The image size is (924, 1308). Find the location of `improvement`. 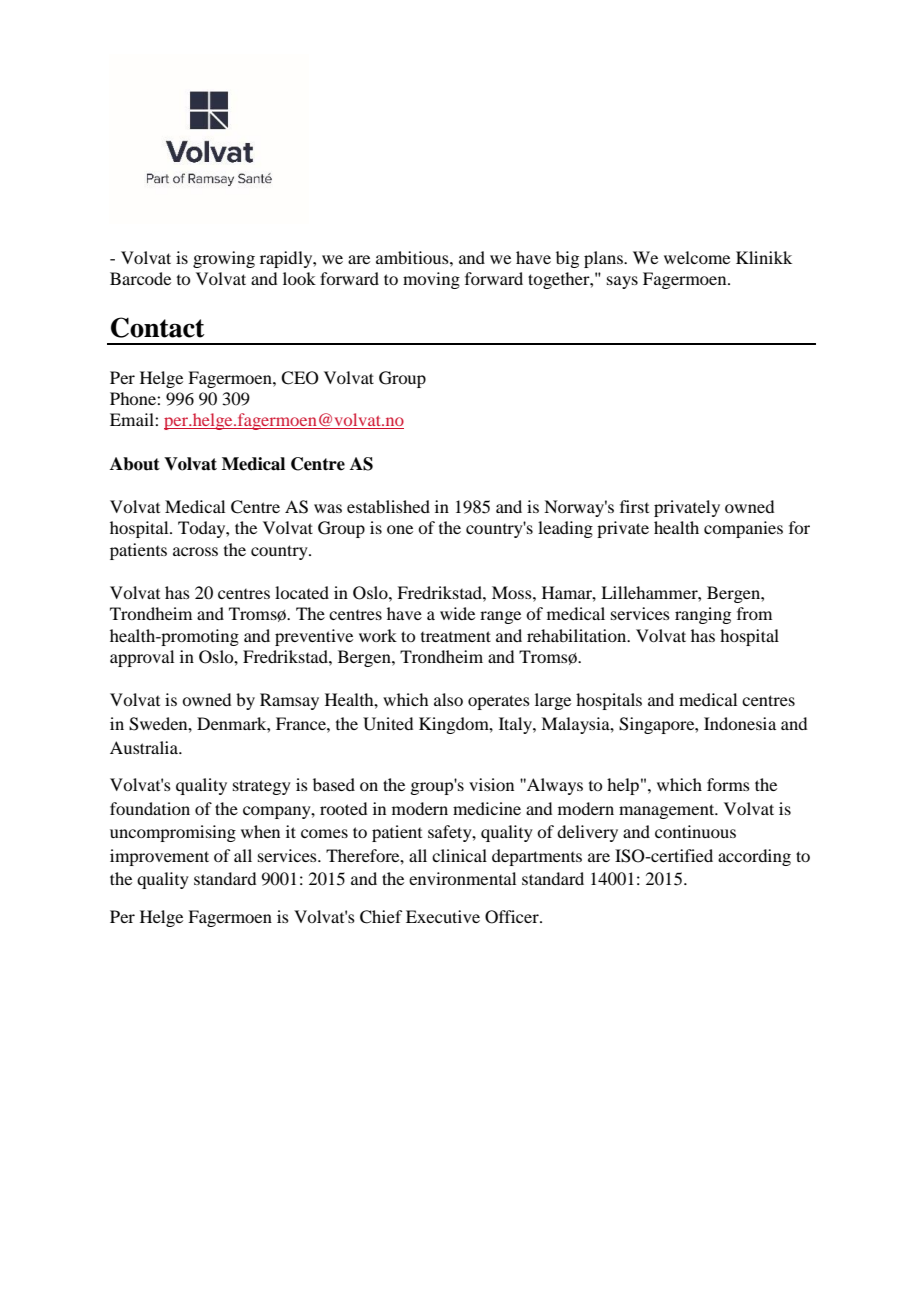

improvement is located at coordinates (159, 857).
